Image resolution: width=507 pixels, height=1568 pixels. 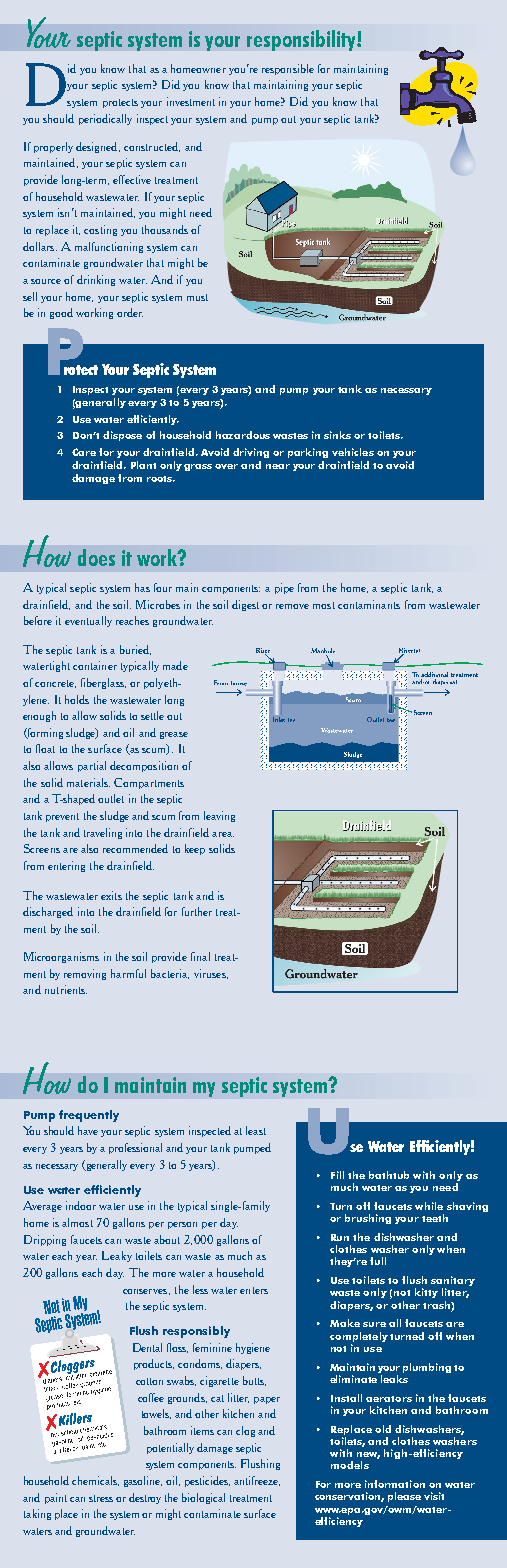 I want to click on please, so click(x=404, y=1497).
